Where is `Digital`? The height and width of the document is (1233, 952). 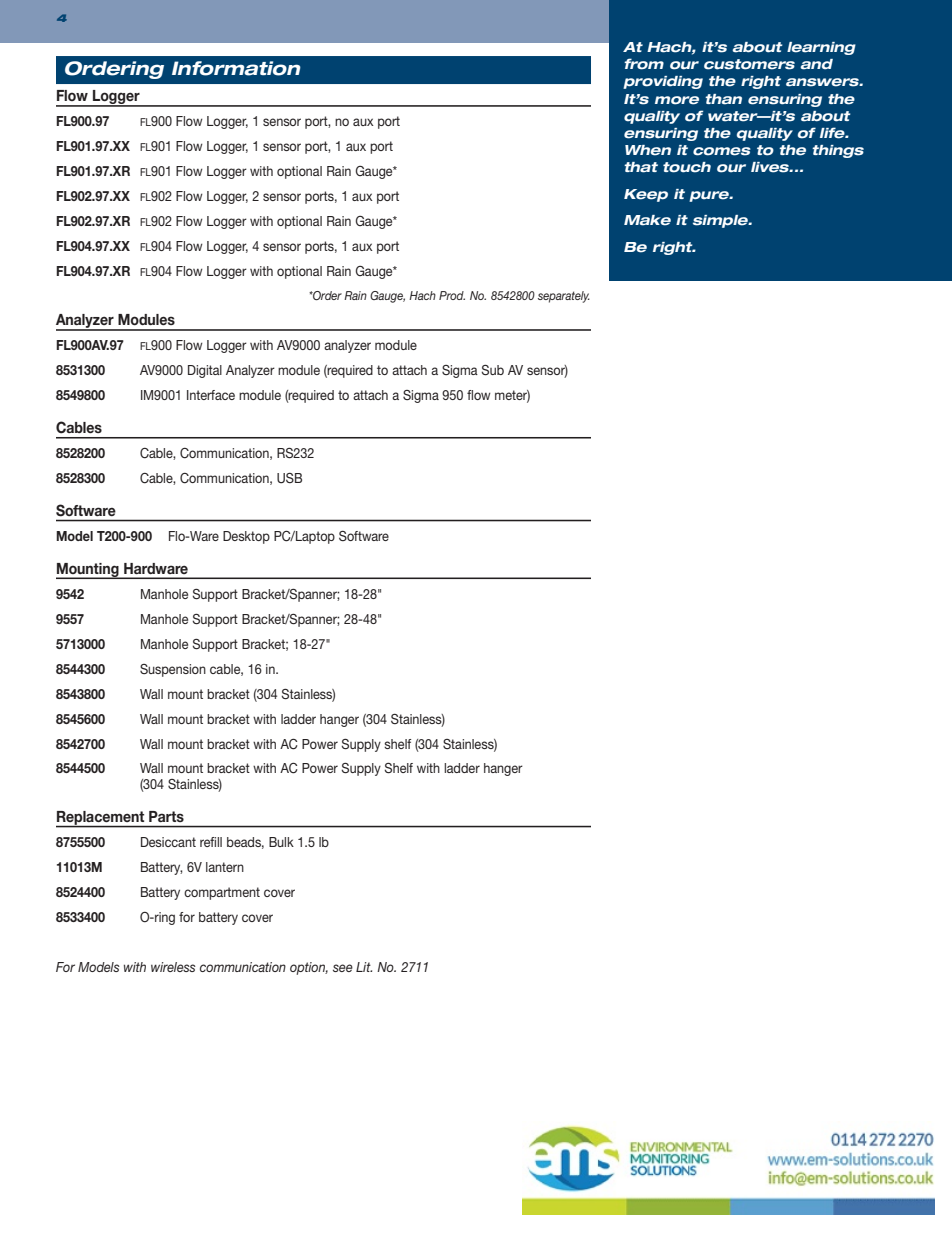
Digital is located at coordinates (205, 371).
